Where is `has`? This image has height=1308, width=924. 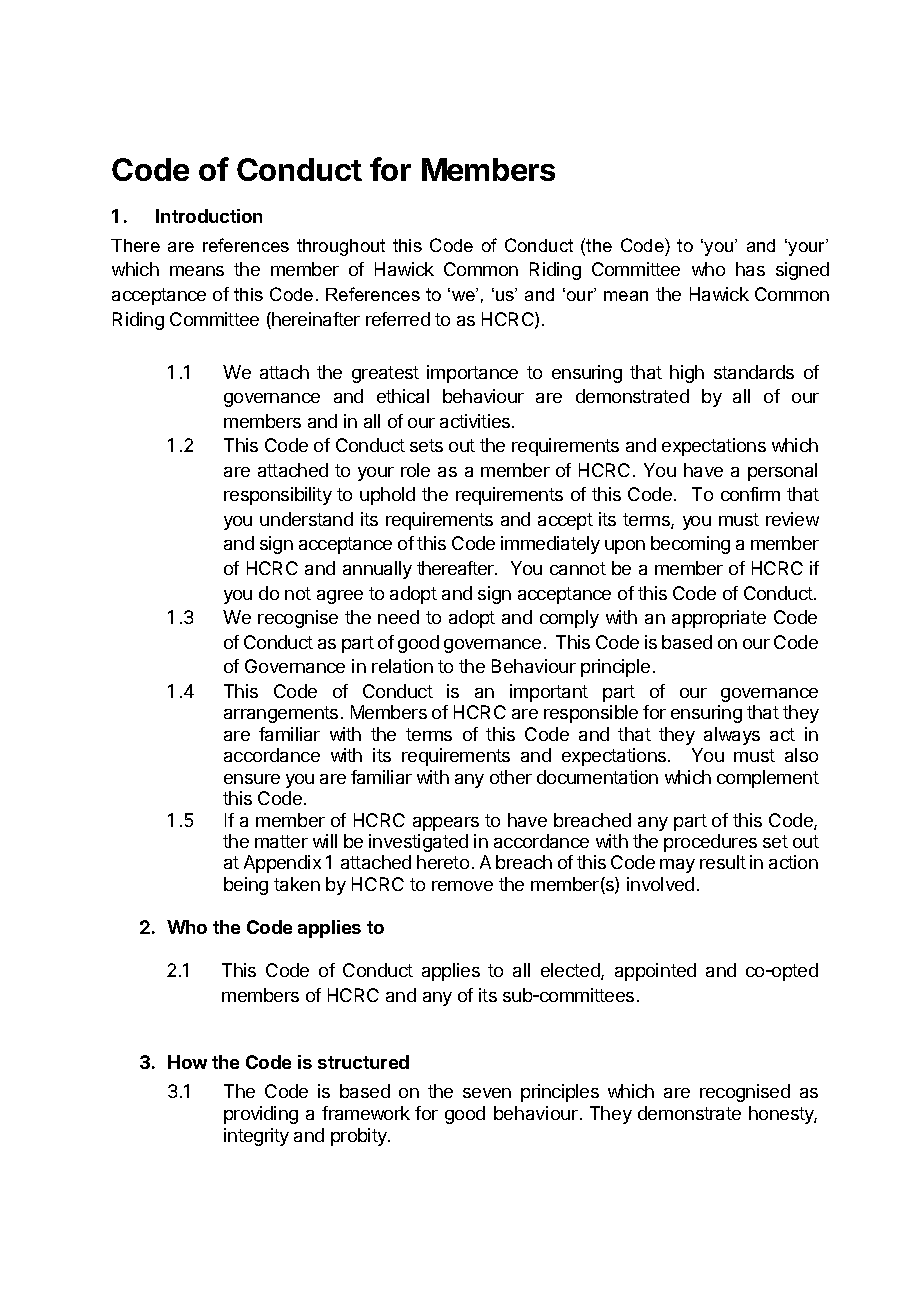 has is located at coordinates (750, 269).
